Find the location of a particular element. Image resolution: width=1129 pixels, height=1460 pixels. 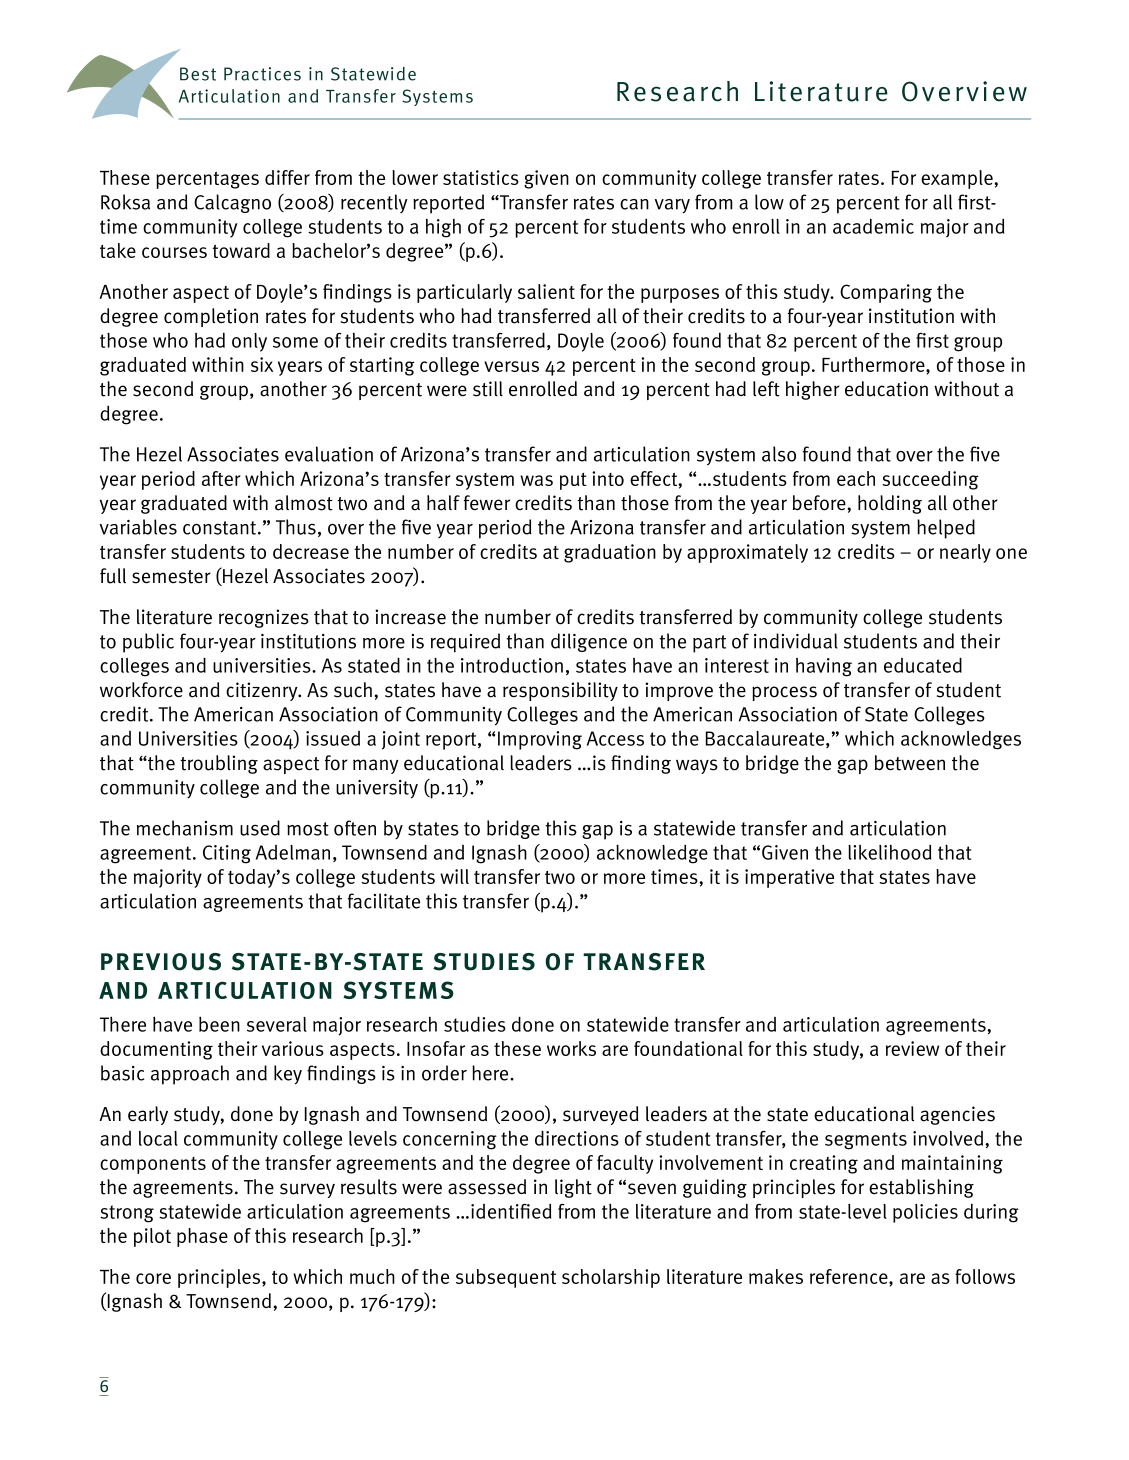

phase is located at coordinates (202, 1237).
